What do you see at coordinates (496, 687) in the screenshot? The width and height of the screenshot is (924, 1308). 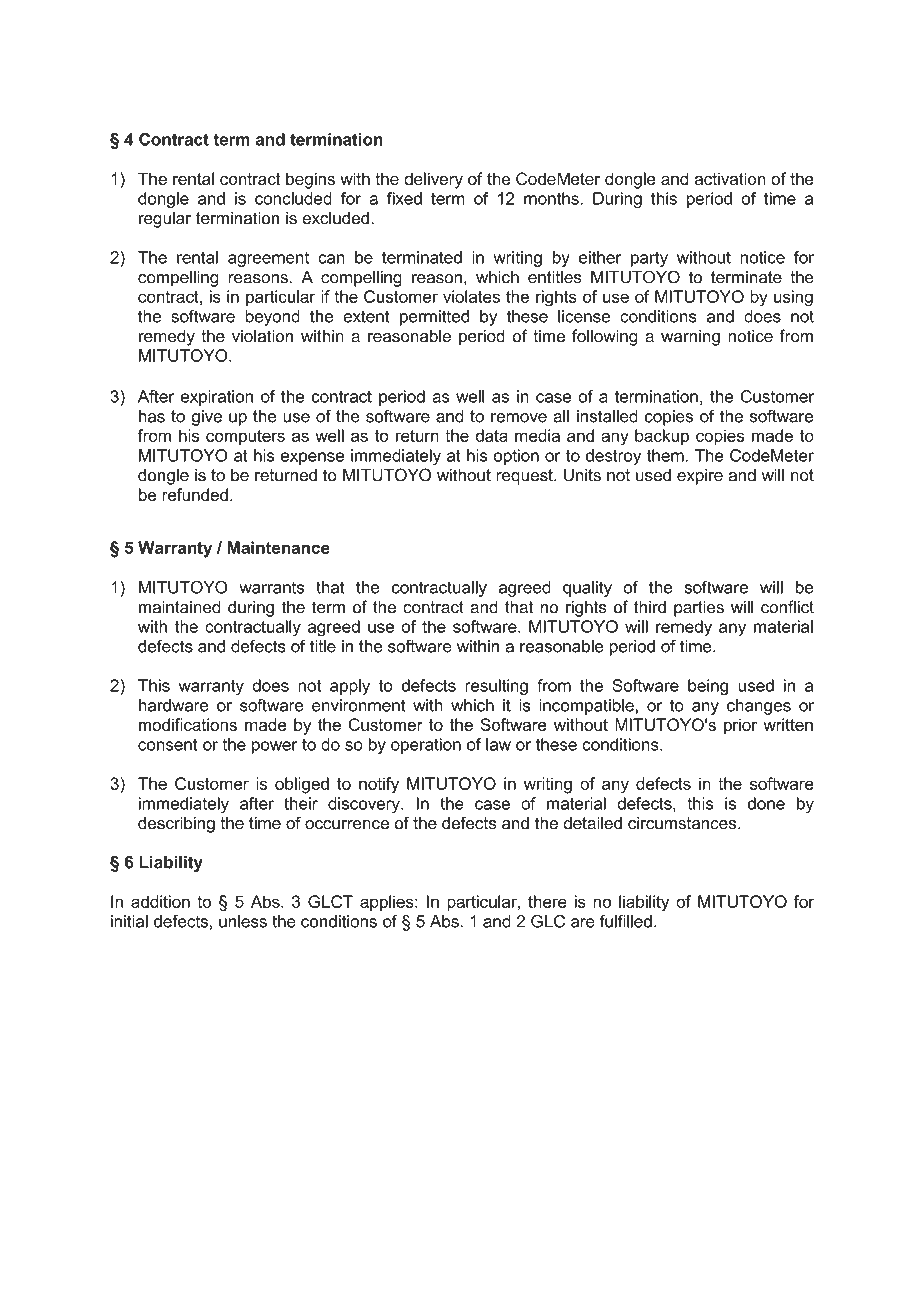 I see `resulting` at bounding box center [496, 687].
